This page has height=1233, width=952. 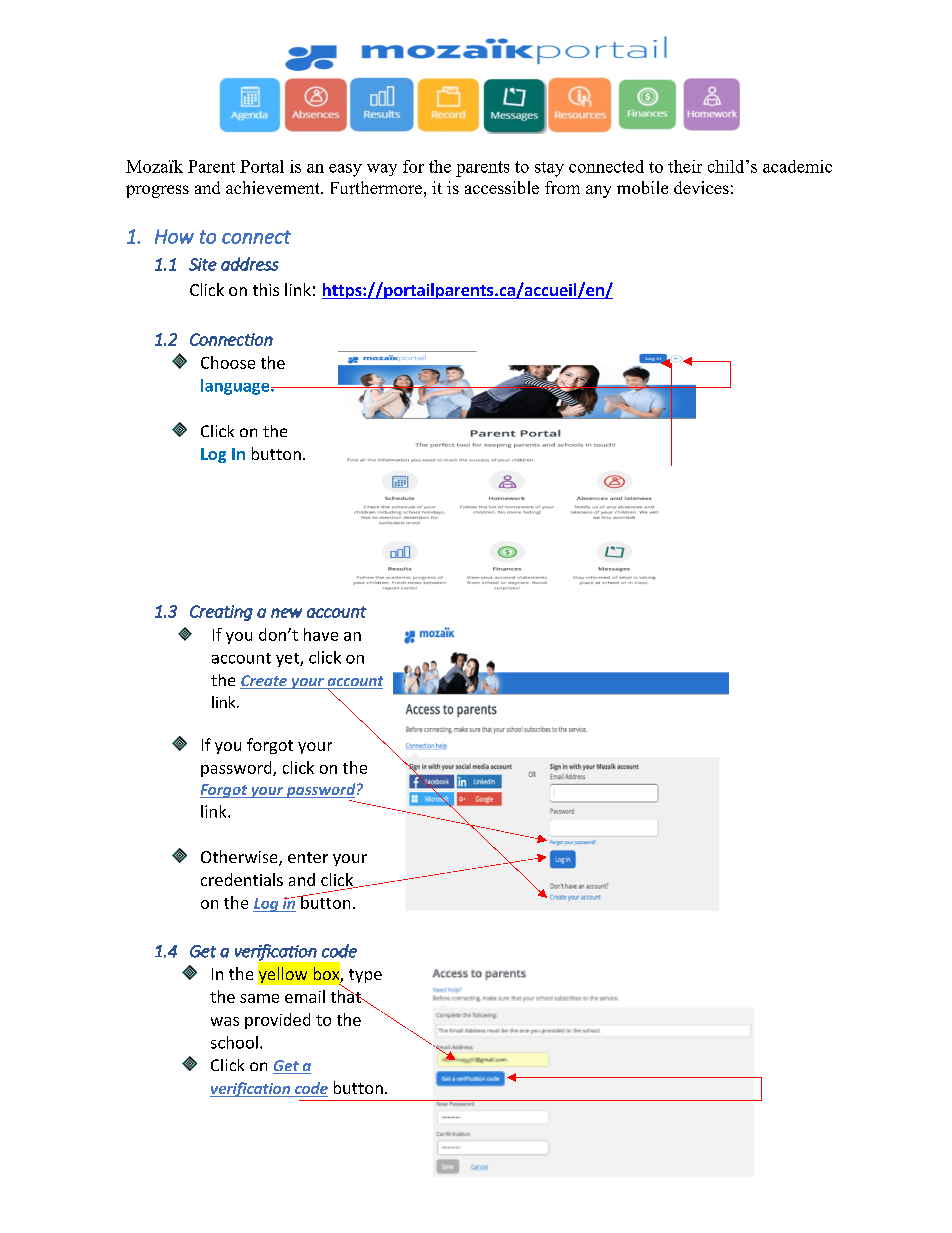 What do you see at coordinates (701, 187) in the page?
I see `devices` at bounding box center [701, 187].
